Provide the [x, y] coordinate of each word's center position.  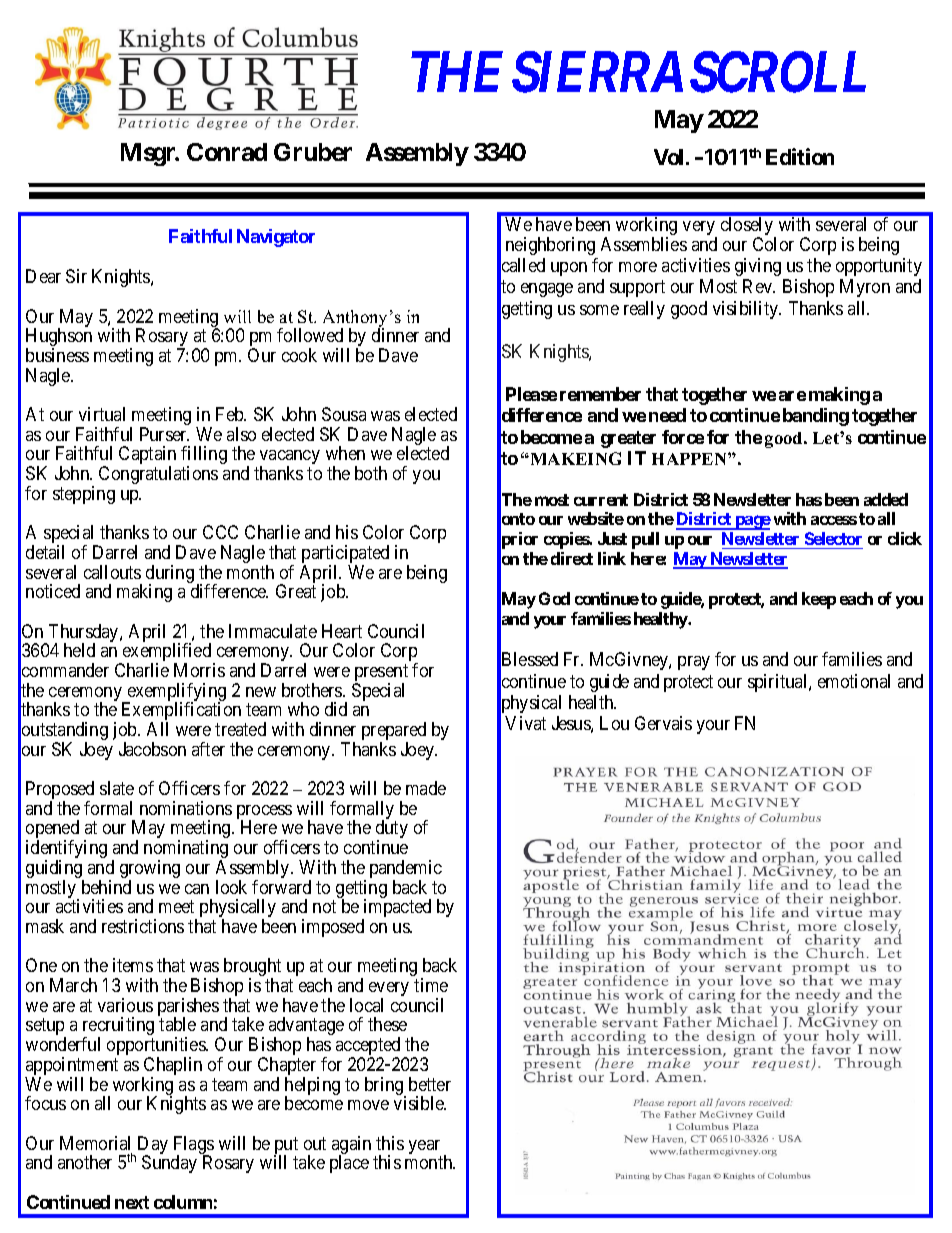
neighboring [550, 246]
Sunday [169, 1164]
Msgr [149, 154]
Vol [668, 157]
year [425, 1148]
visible [420, 1103]
